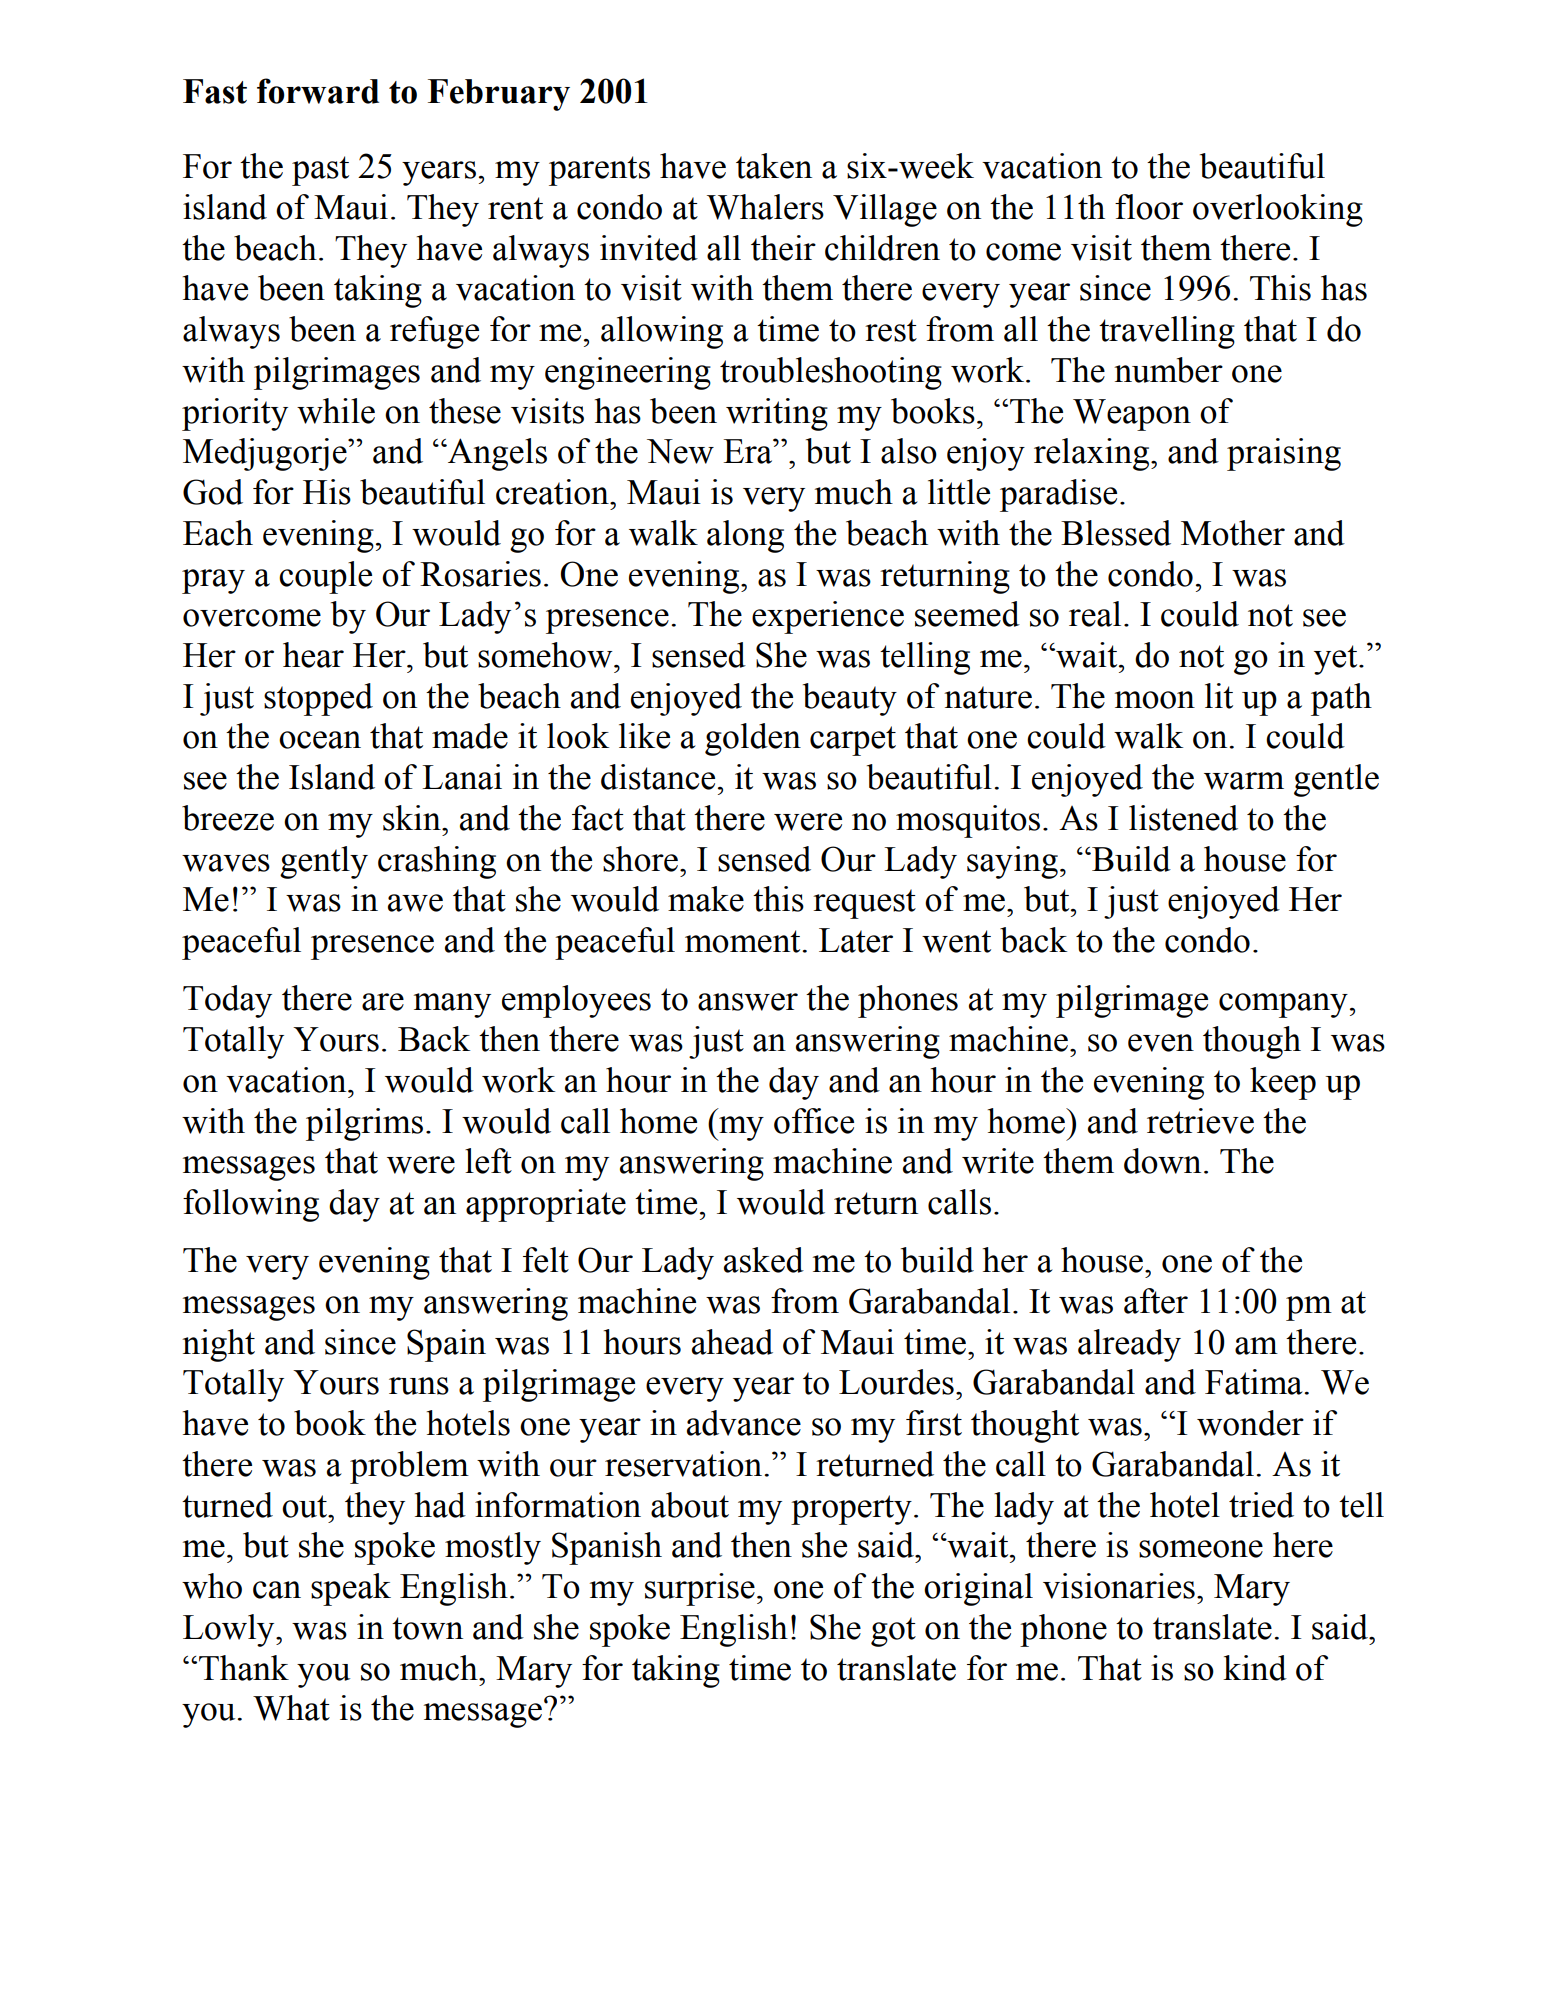  I want to click on taken, so click(774, 166).
